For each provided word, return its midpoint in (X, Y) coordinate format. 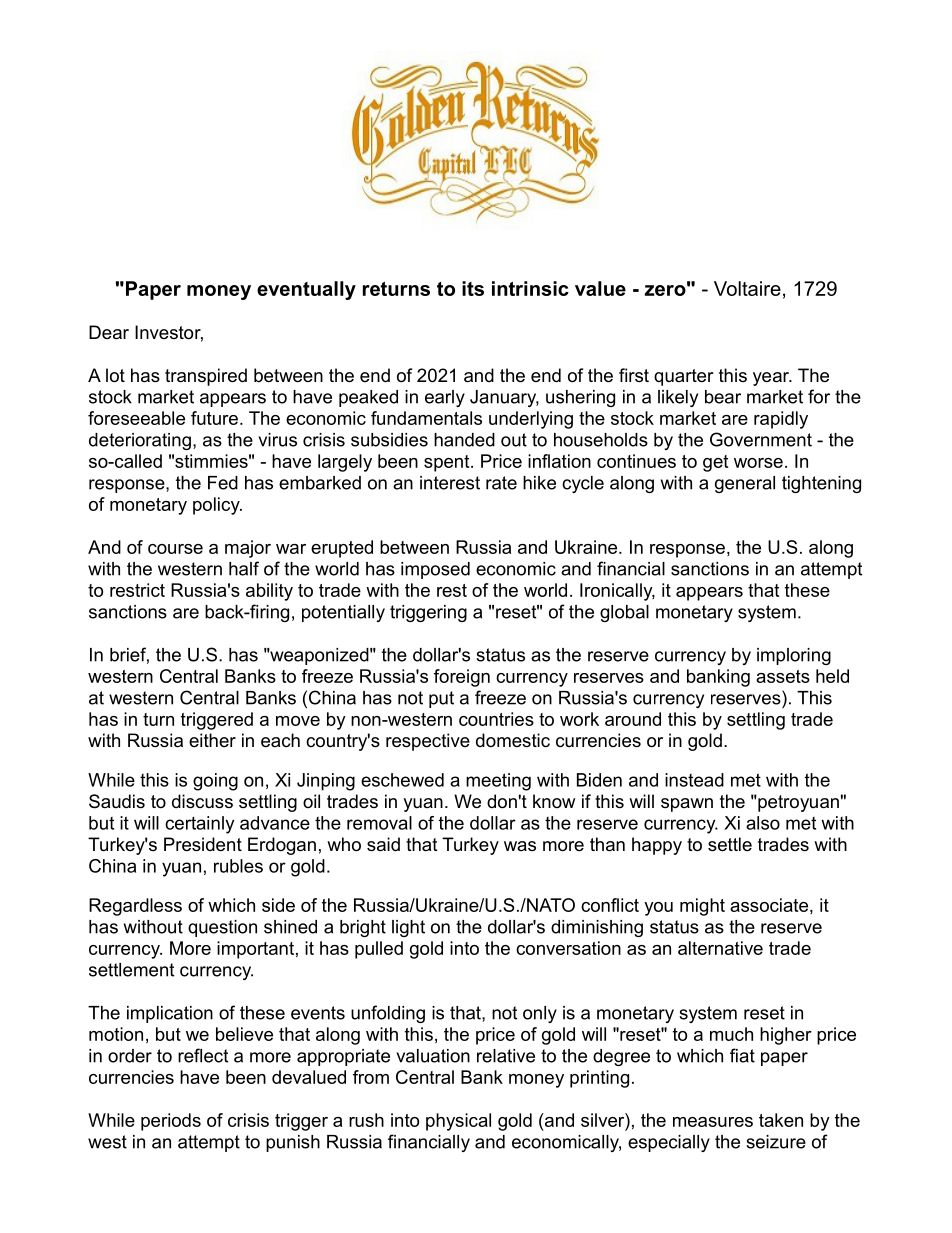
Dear (109, 332)
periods (171, 1122)
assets (783, 676)
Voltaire (747, 288)
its (473, 288)
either (212, 740)
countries (496, 719)
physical (458, 1122)
